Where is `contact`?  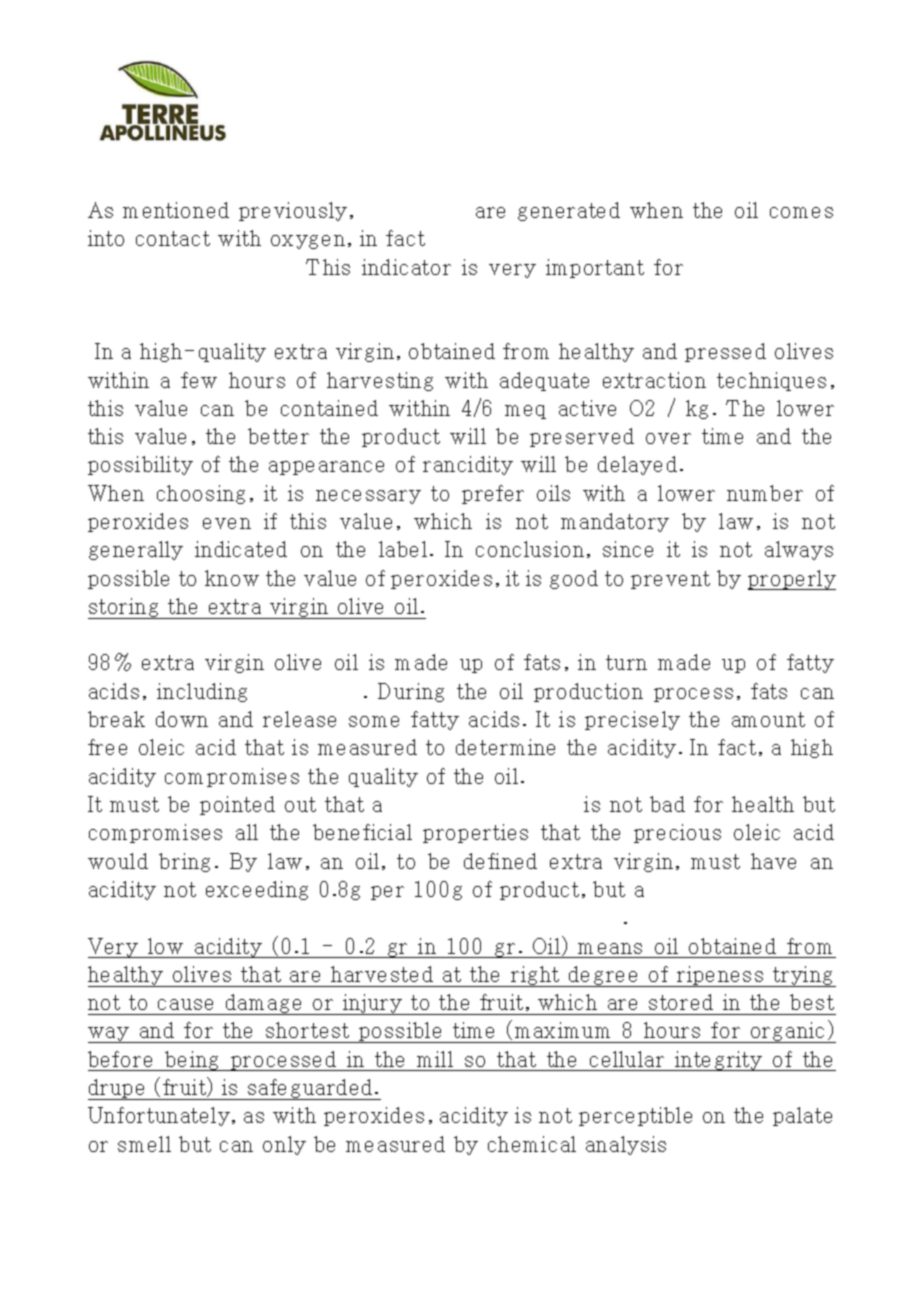 contact is located at coordinates (173, 238).
